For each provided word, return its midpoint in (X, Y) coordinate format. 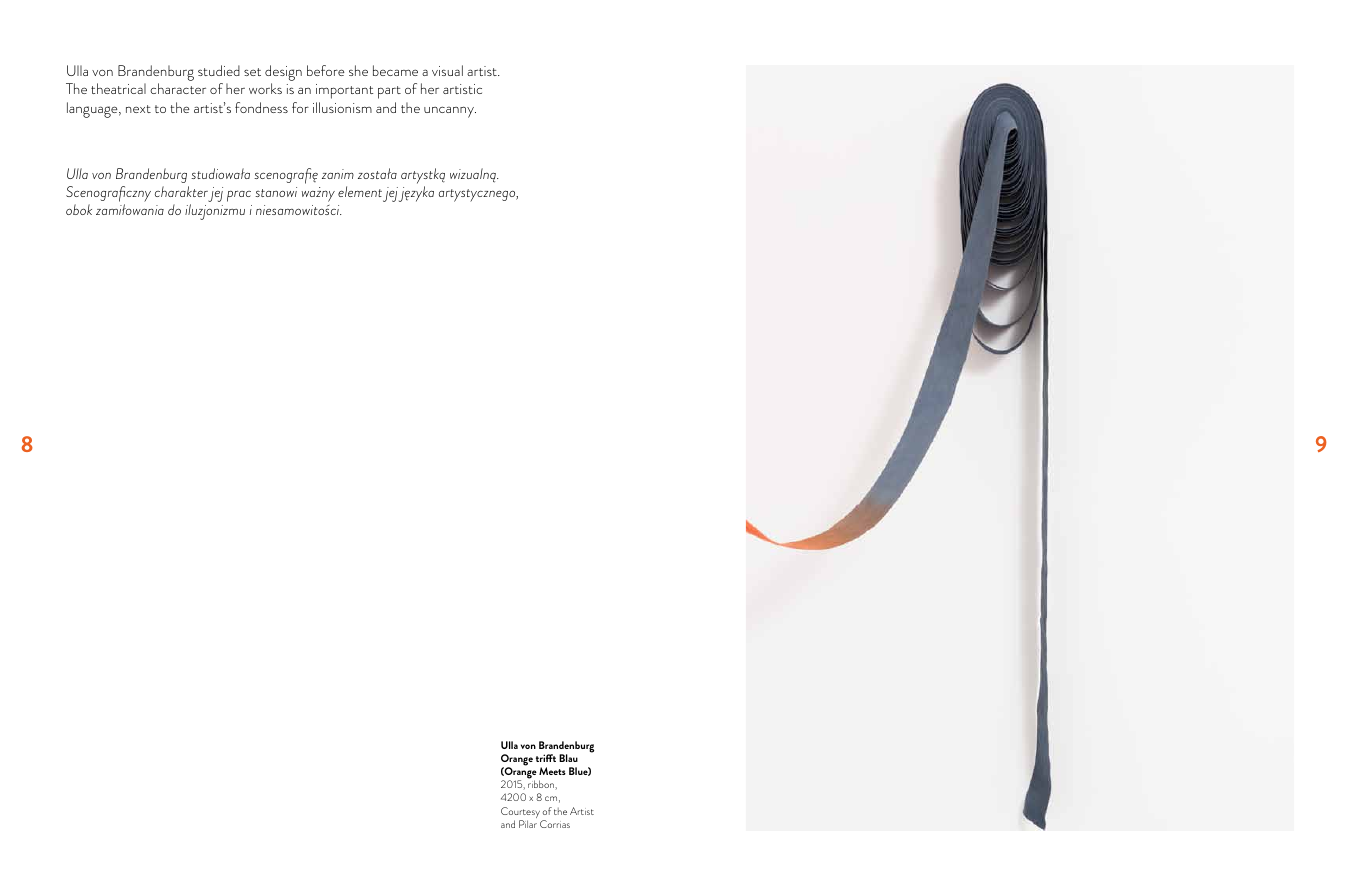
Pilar (528, 824)
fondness (261, 107)
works (265, 88)
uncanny (450, 112)
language (93, 110)
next (138, 109)
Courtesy (520, 814)
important (344, 91)
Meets (552, 771)
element (360, 191)
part (389, 92)
